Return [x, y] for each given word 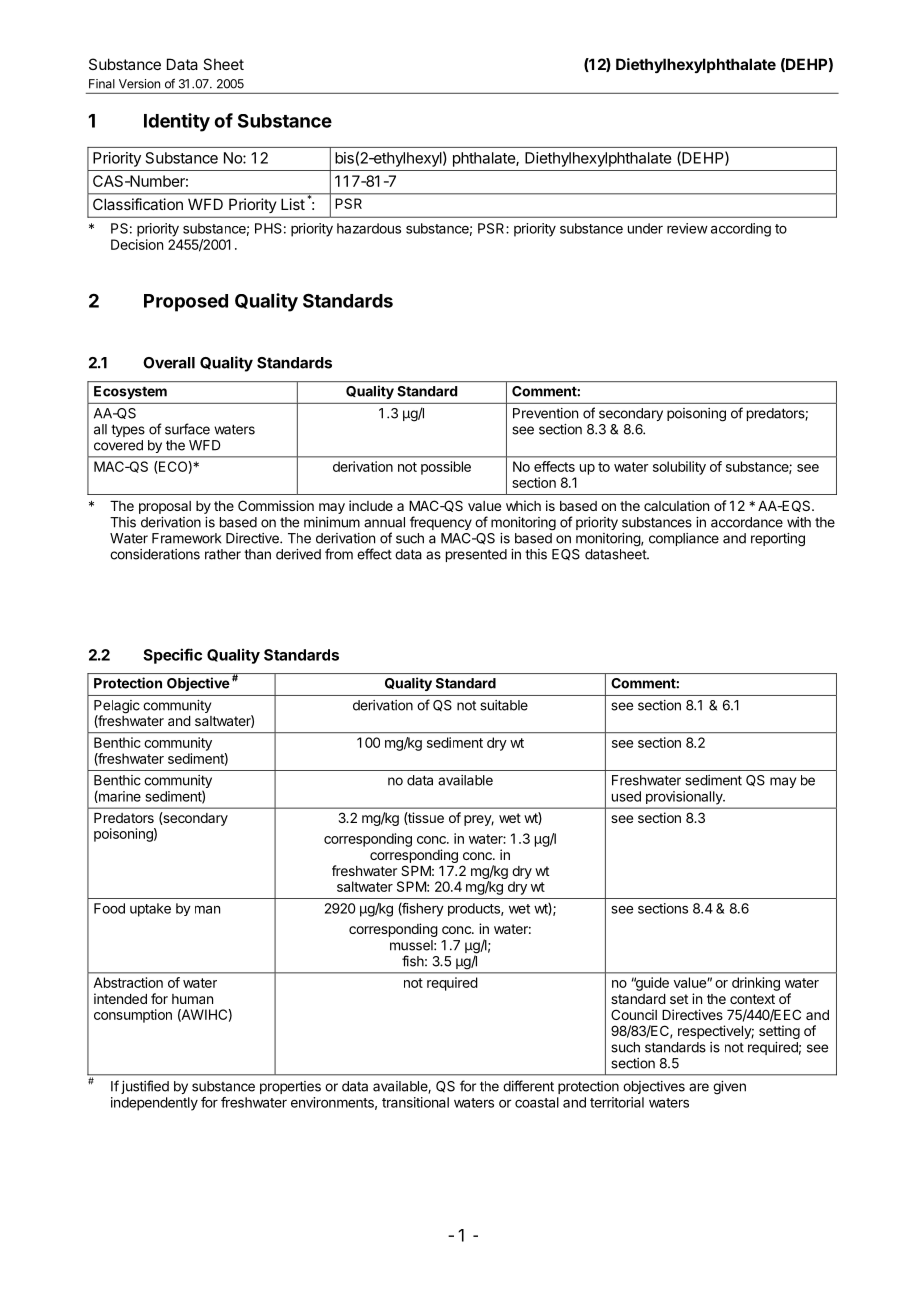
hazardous [369, 228]
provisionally [685, 797]
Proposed [186, 303]
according [741, 230]
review [687, 228]
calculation [676, 505]
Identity [177, 122]
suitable [504, 705]
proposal [165, 507]
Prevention [545, 413]
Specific [172, 656]
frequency [441, 523]
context [752, 999]
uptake [150, 910]
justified [145, 1087]
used [626, 796]
